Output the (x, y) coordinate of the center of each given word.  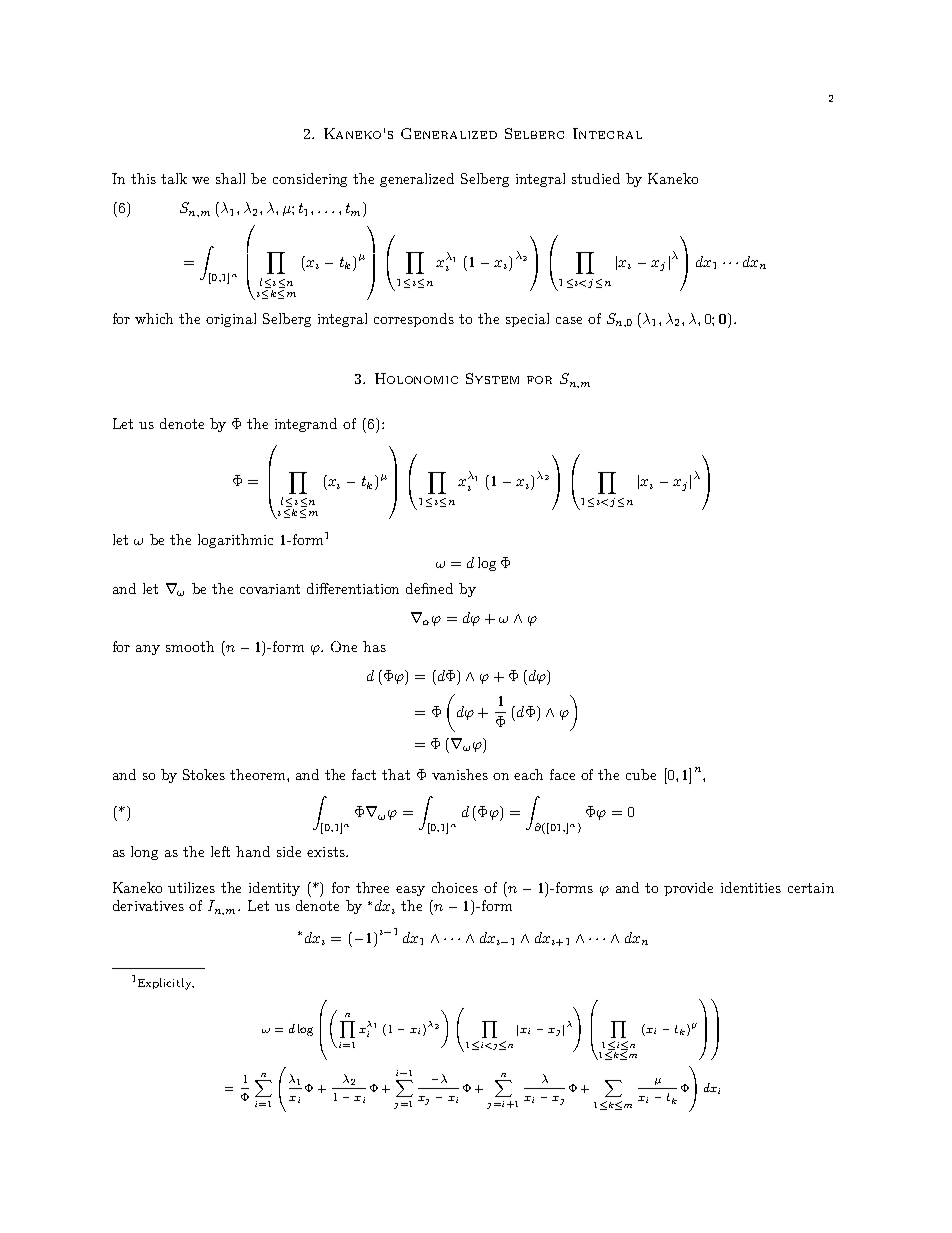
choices (455, 887)
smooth (190, 646)
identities (751, 887)
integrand (306, 425)
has (374, 646)
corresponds (414, 320)
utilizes (191, 887)
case (569, 320)
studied (596, 178)
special (527, 320)
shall (230, 178)
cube (641, 774)
